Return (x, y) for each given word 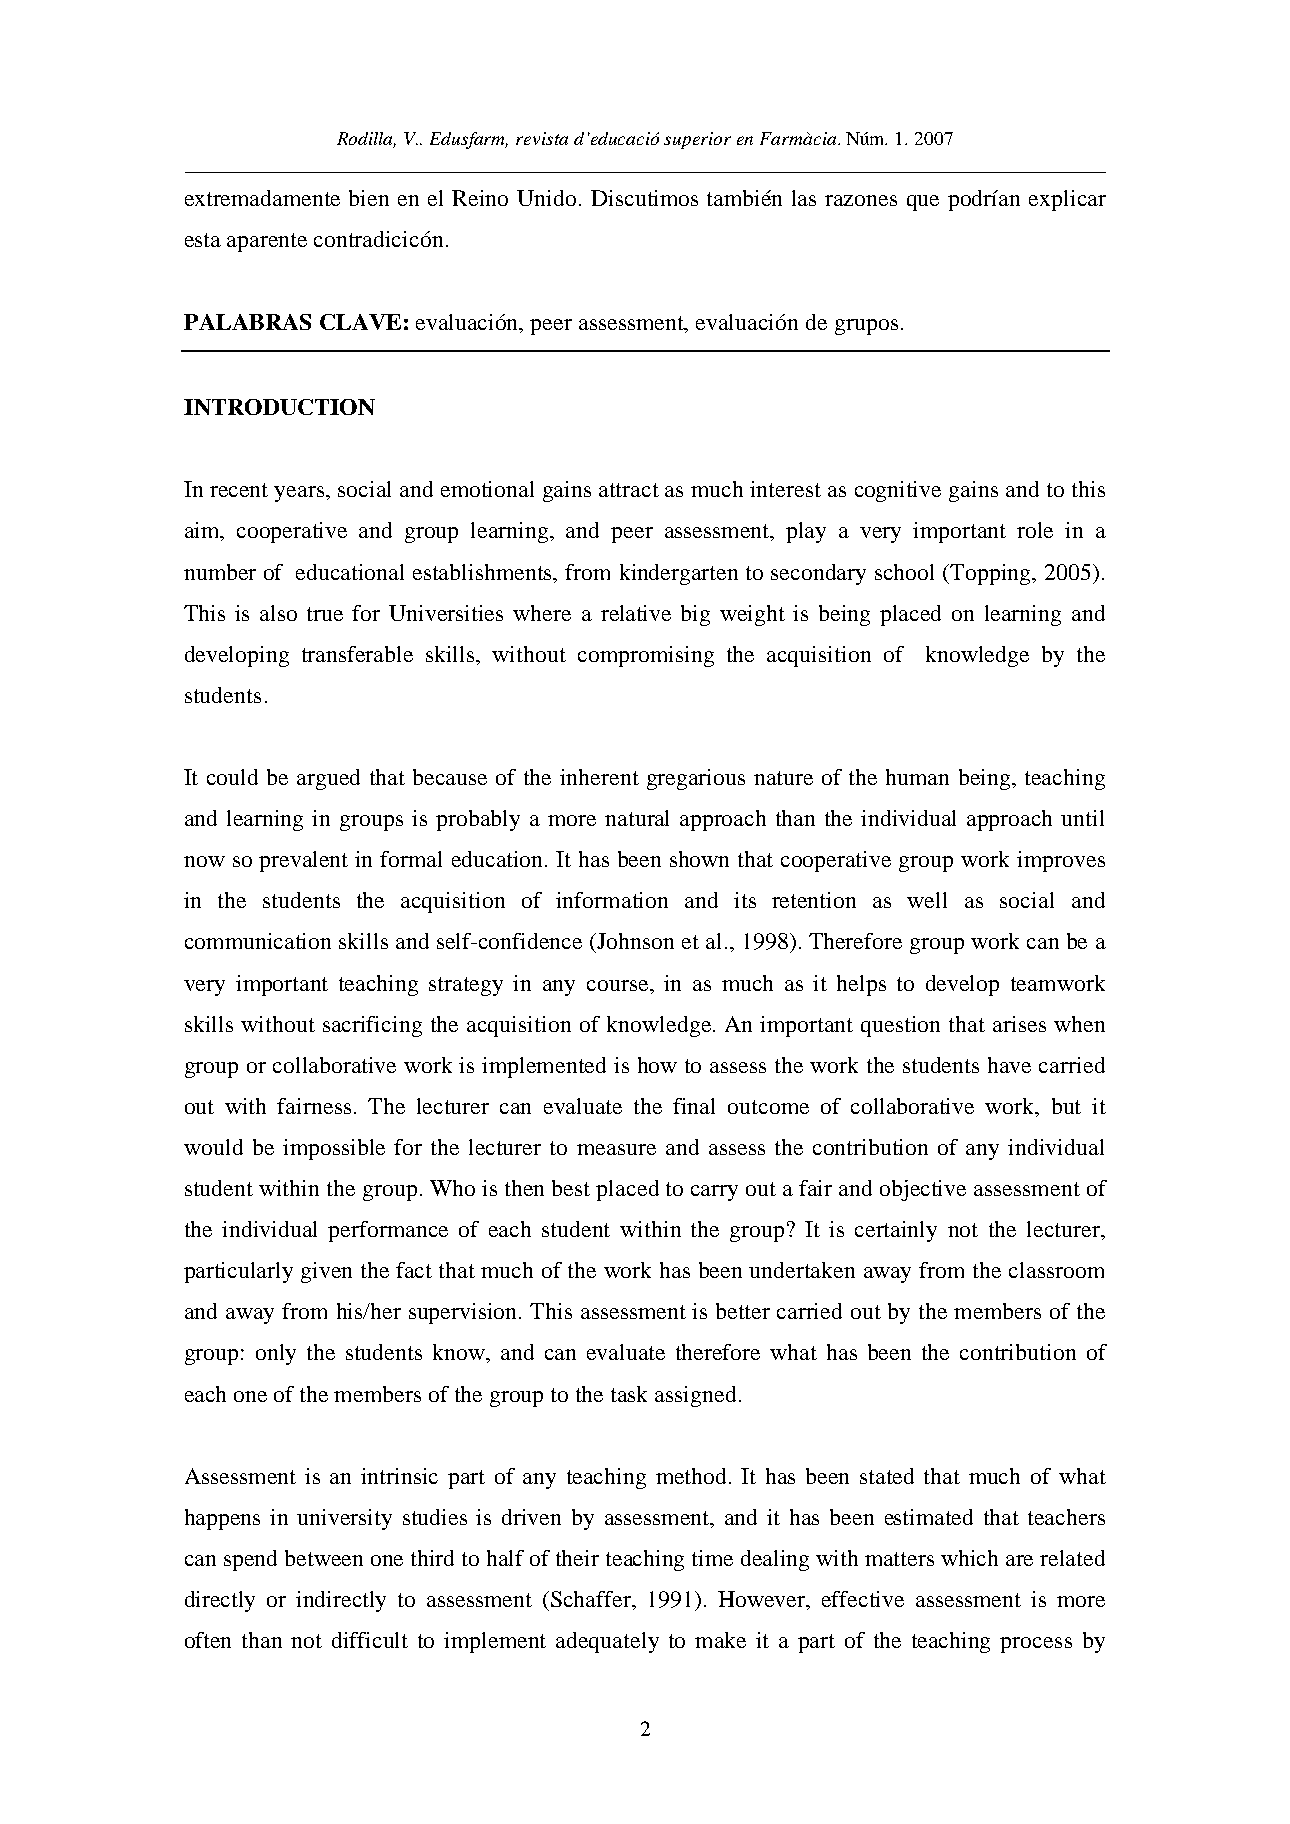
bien (369, 198)
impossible (334, 1149)
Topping (992, 574)
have (1009, 1065)
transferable (357, 654)
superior (697, 140)
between (324, 1558)
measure (616, 1149)
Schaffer (592, 1600)
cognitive (898, 491)
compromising (646, 656)
